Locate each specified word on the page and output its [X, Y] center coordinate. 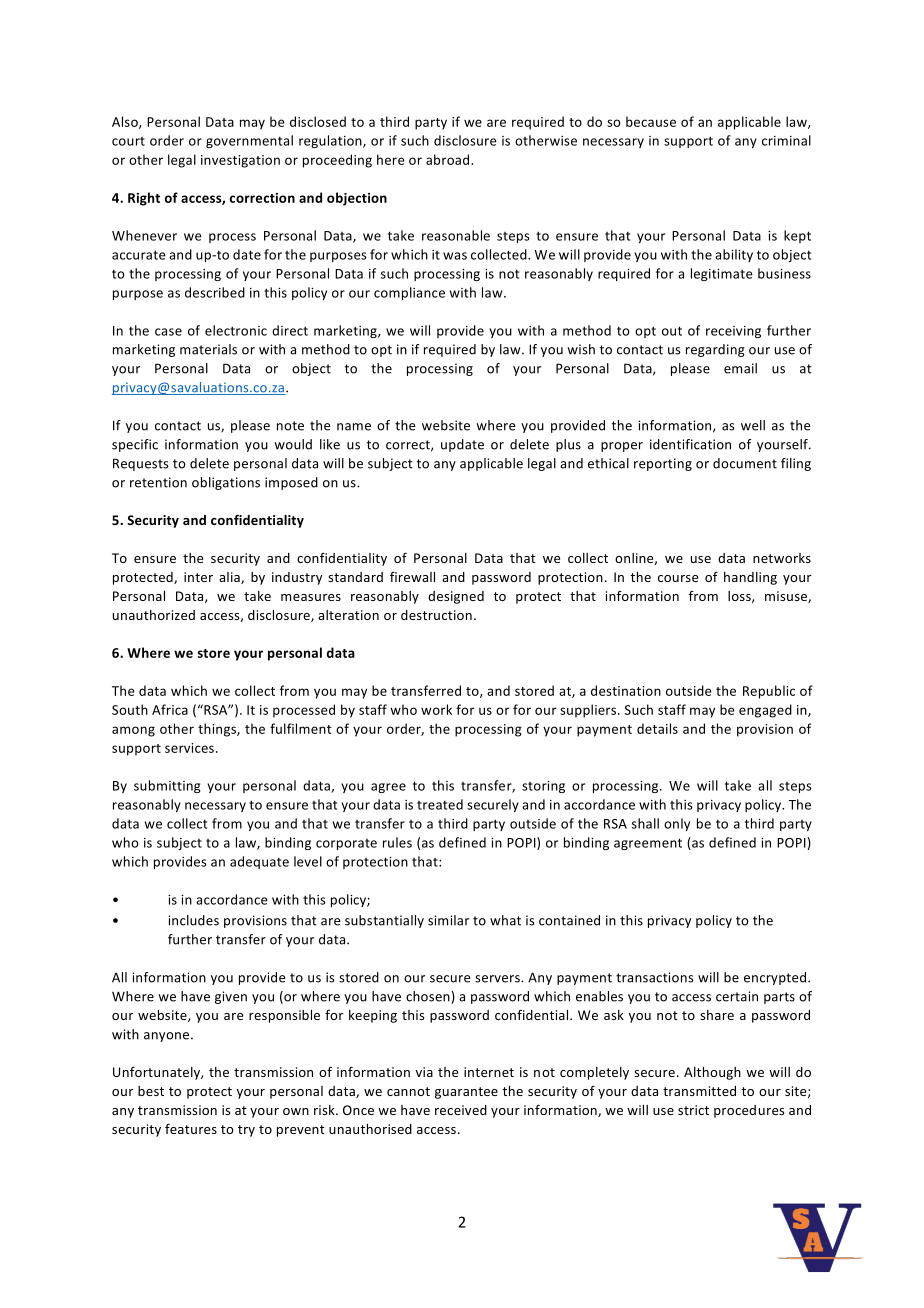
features [191, 1128]
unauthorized [154, 615]
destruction [436, 615]
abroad [449, 159]
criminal [786, 140]
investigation [240, 161]
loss [740, 597]
